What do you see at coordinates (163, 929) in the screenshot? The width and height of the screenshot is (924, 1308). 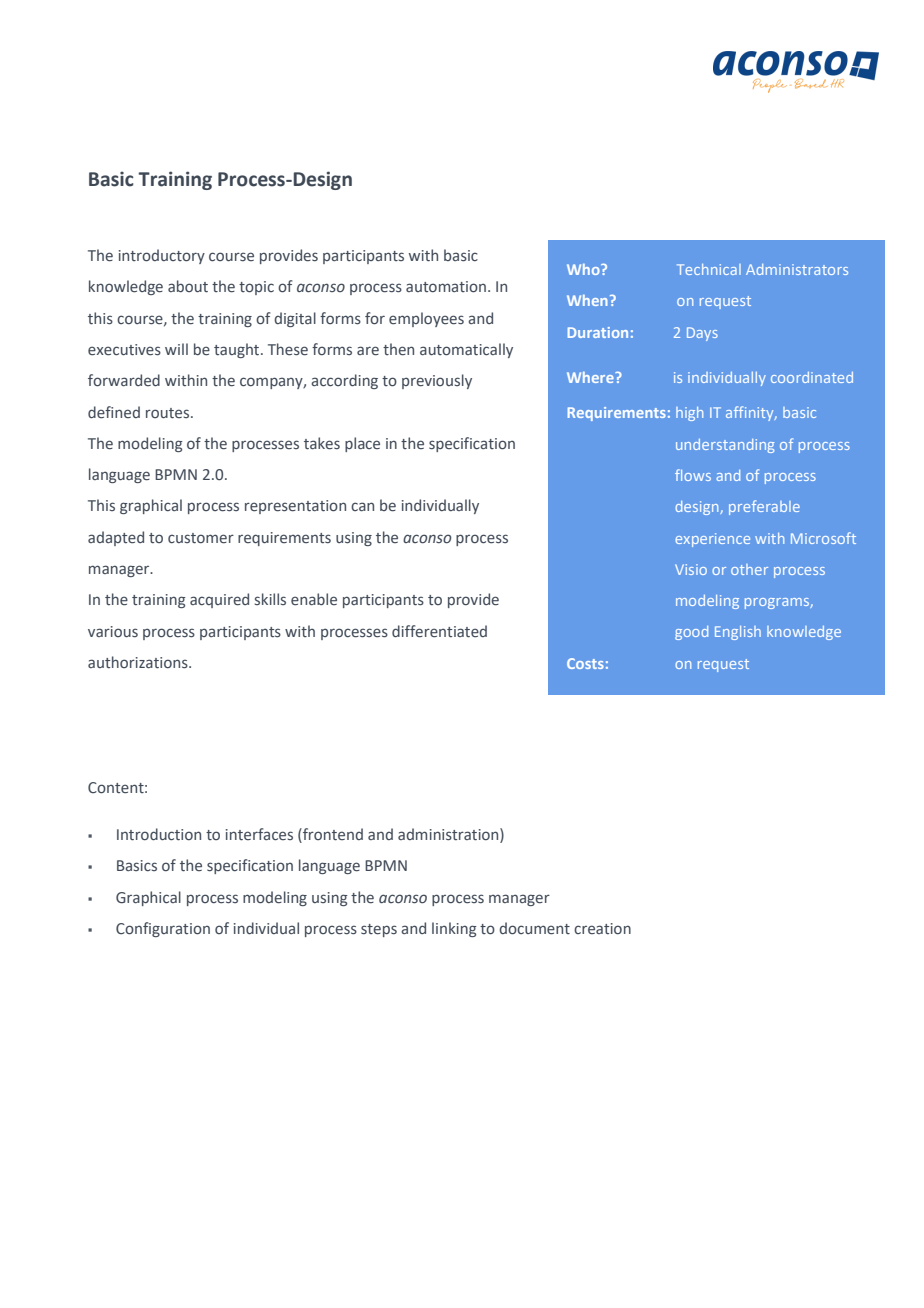 I see `Configuration` at bounding box center [163, 929].
